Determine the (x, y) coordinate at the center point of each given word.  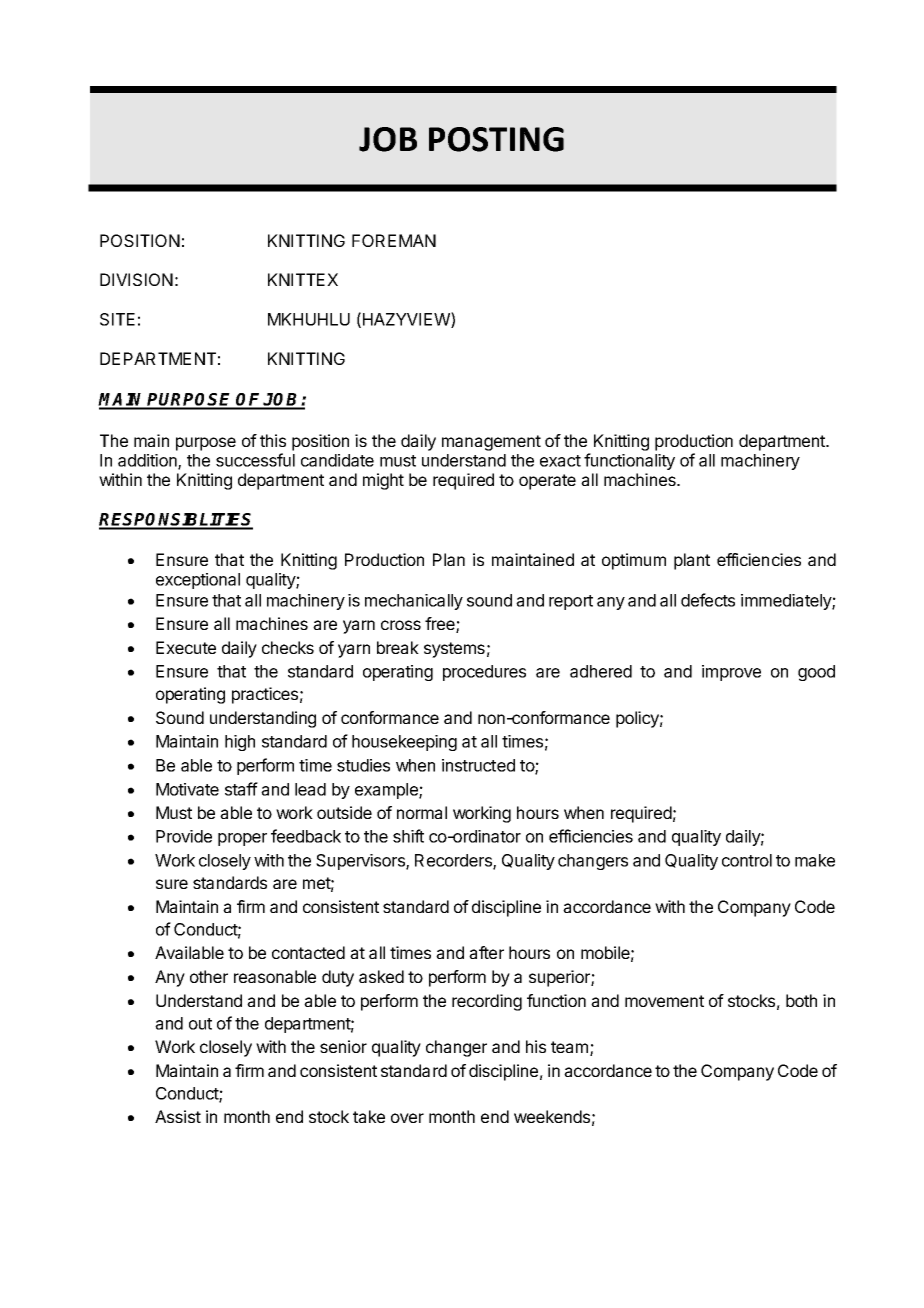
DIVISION (136, 279)
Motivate (187, 789)
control (747, 860)
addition (148, 461)
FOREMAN (394, 240)
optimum (634, 561)
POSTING (496, 139)
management (491, 443)
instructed (478, 765)
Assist (178, 1116)
